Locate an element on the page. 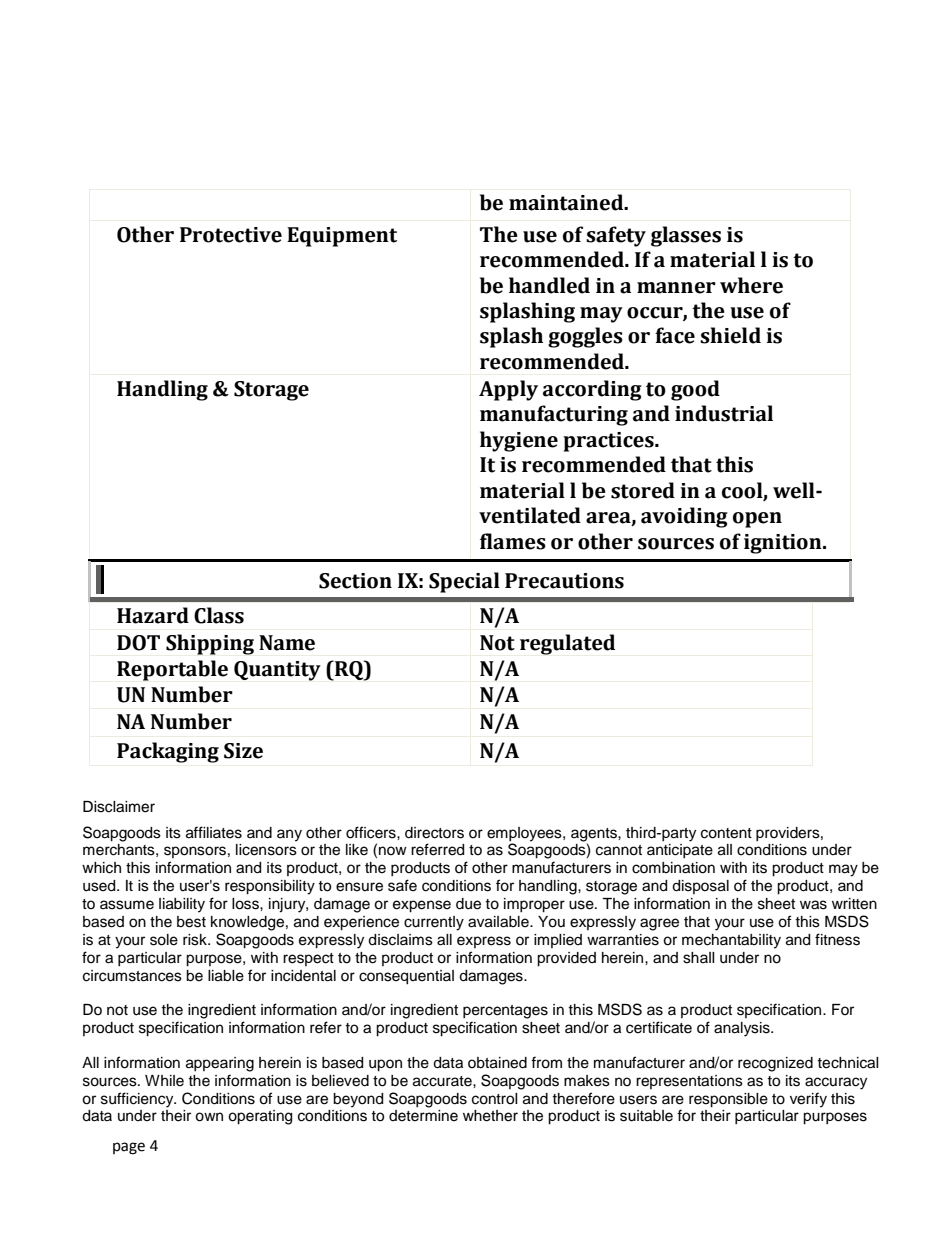  Packaging is located at coordinates (168, 752).
